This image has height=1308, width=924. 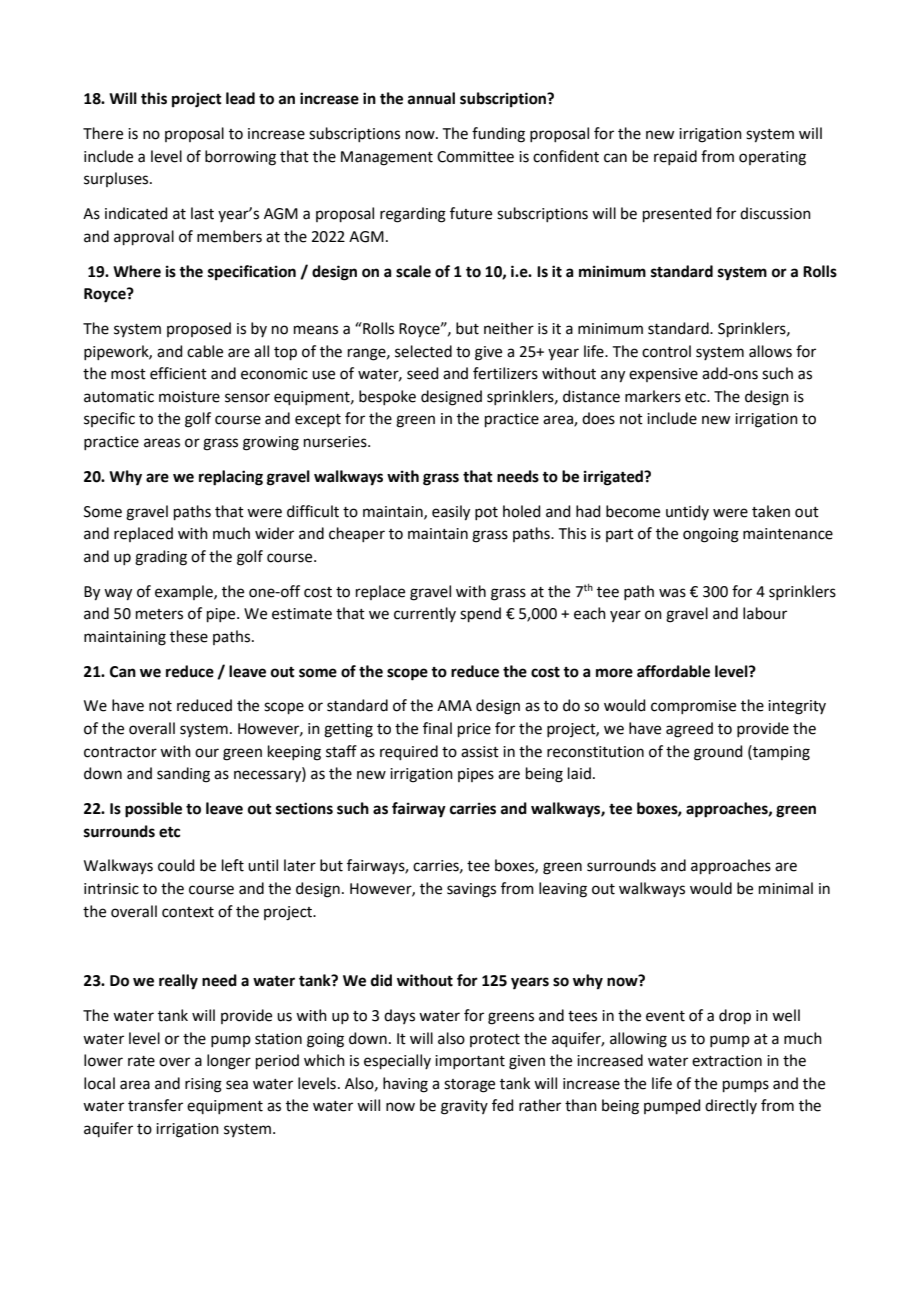 What do you see at coordinates (675, 157) in the image?
I see `repaid` at bounding box center [675, 157].
